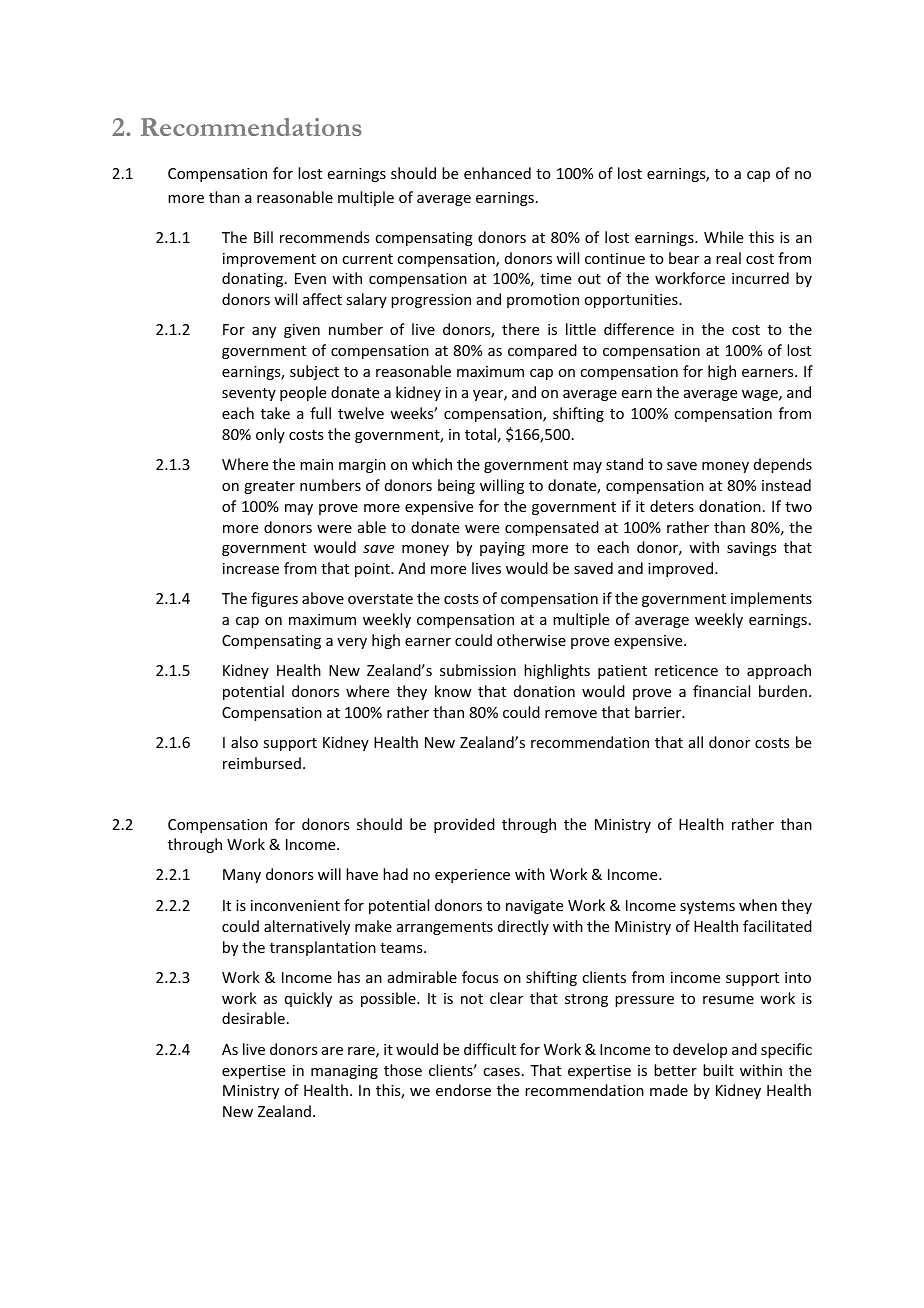 The width and height of the screenshot is (924, 1308). I want to click on implements, so click(771, 599).
